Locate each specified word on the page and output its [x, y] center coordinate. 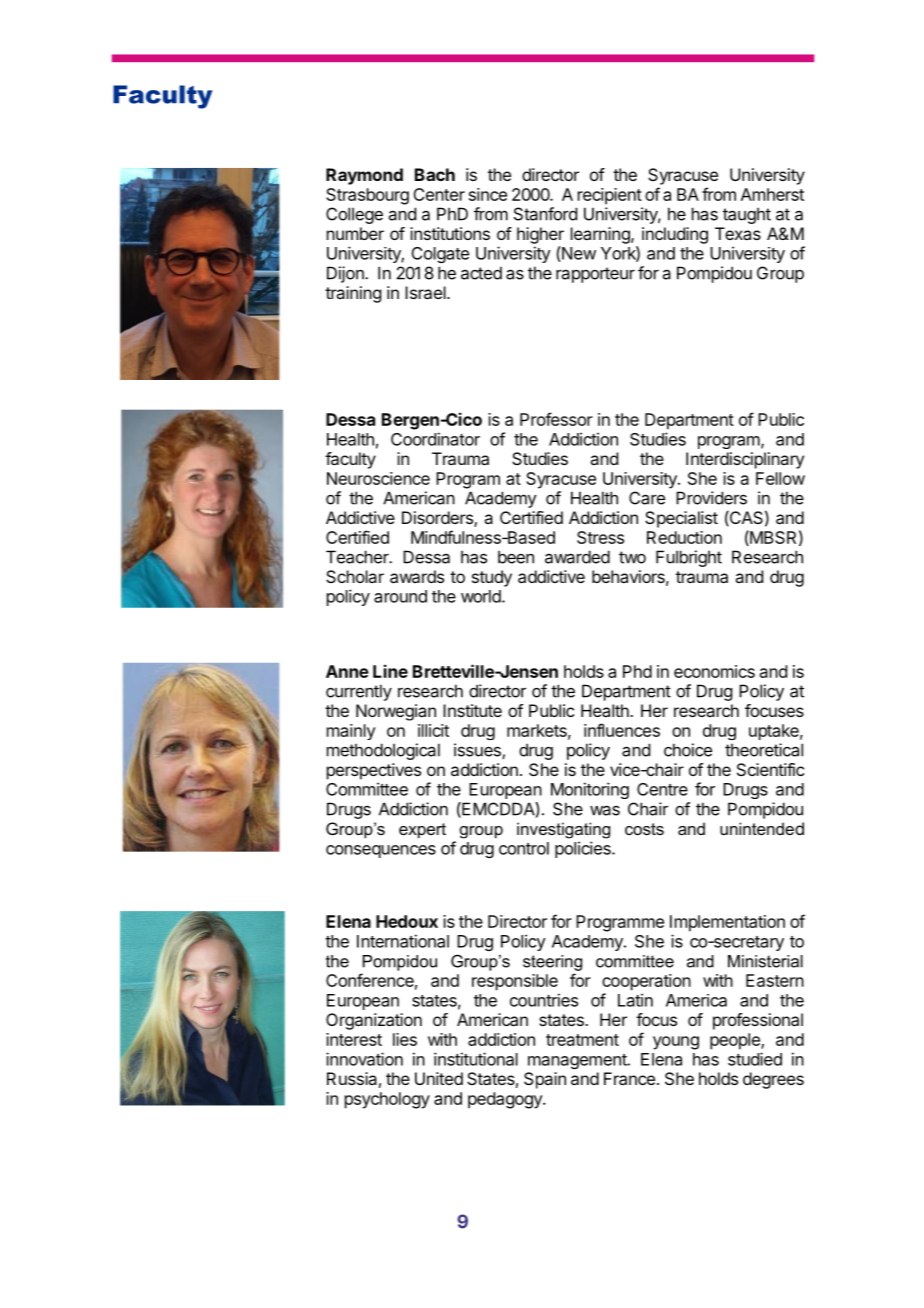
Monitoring [590, 790]
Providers [711, 498]
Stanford [545, 214]
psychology [387, 1100]
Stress [600, 537]
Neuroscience [378, 478]
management [578, 1061]
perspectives [374, 771]
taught [747, 215]
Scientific [770, 769]
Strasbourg [367, 196]
